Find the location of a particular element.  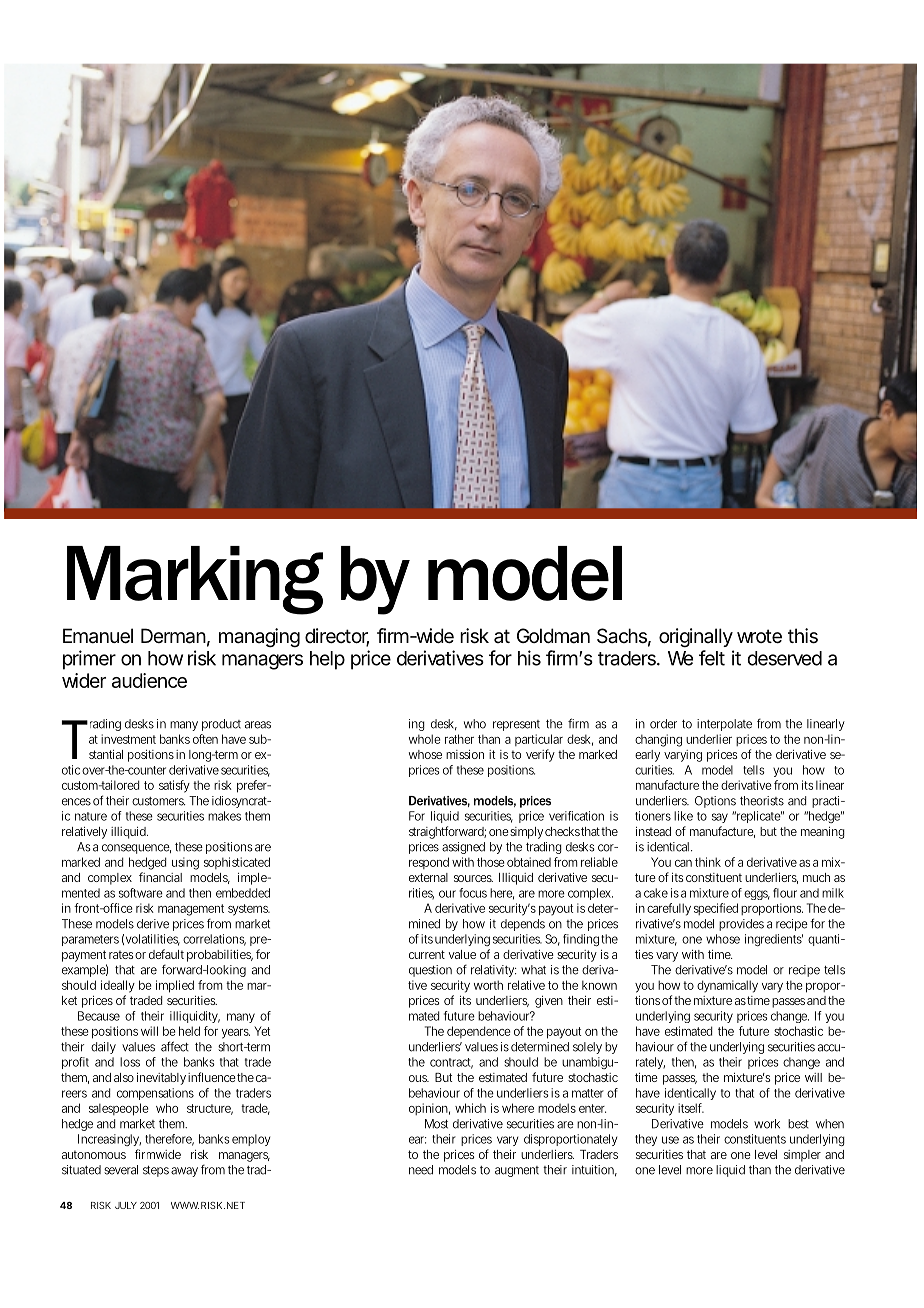

steps is located at coordinates (156, 1171).
